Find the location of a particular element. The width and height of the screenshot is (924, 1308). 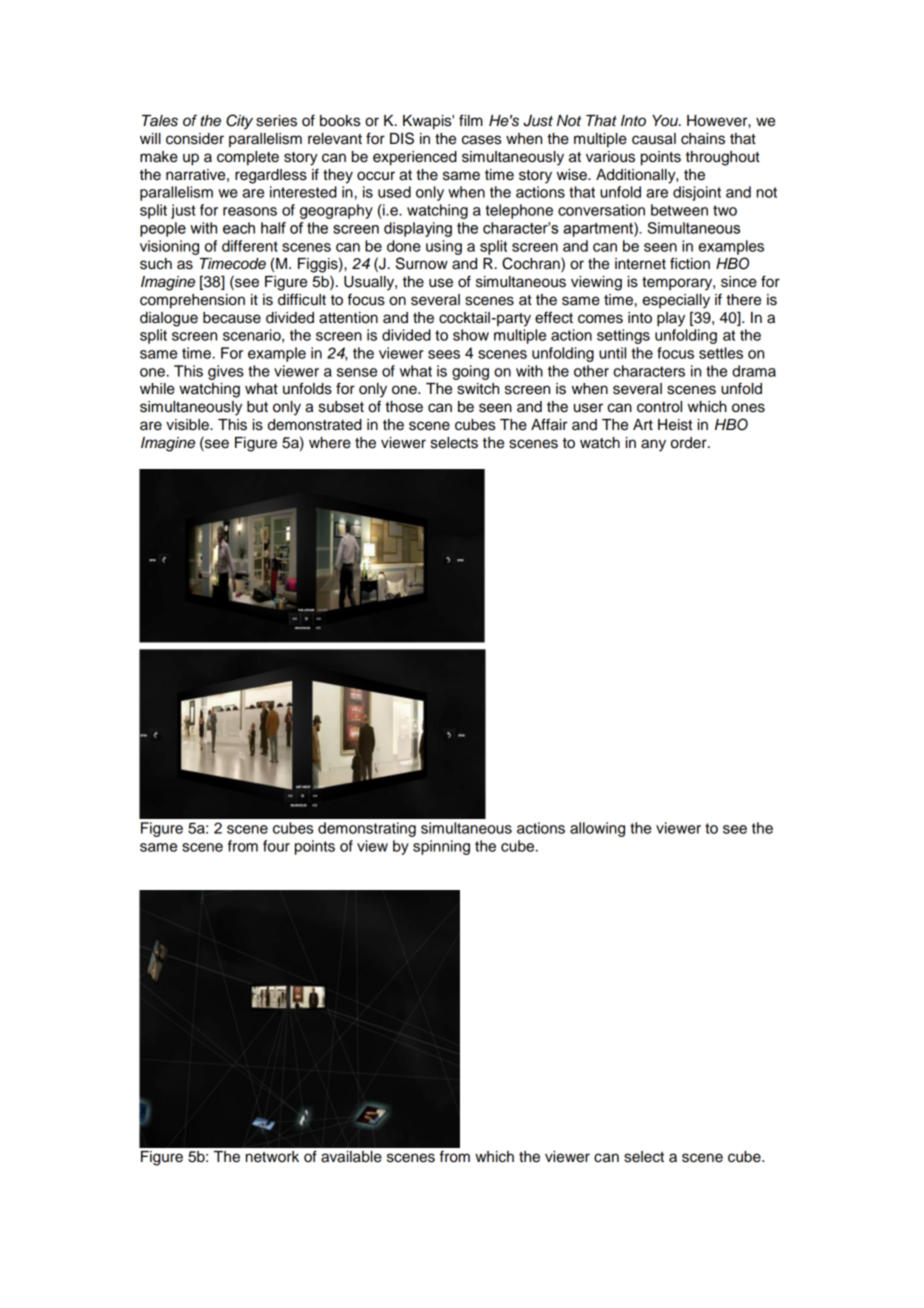

chains is located at coordinates (703, 139).
